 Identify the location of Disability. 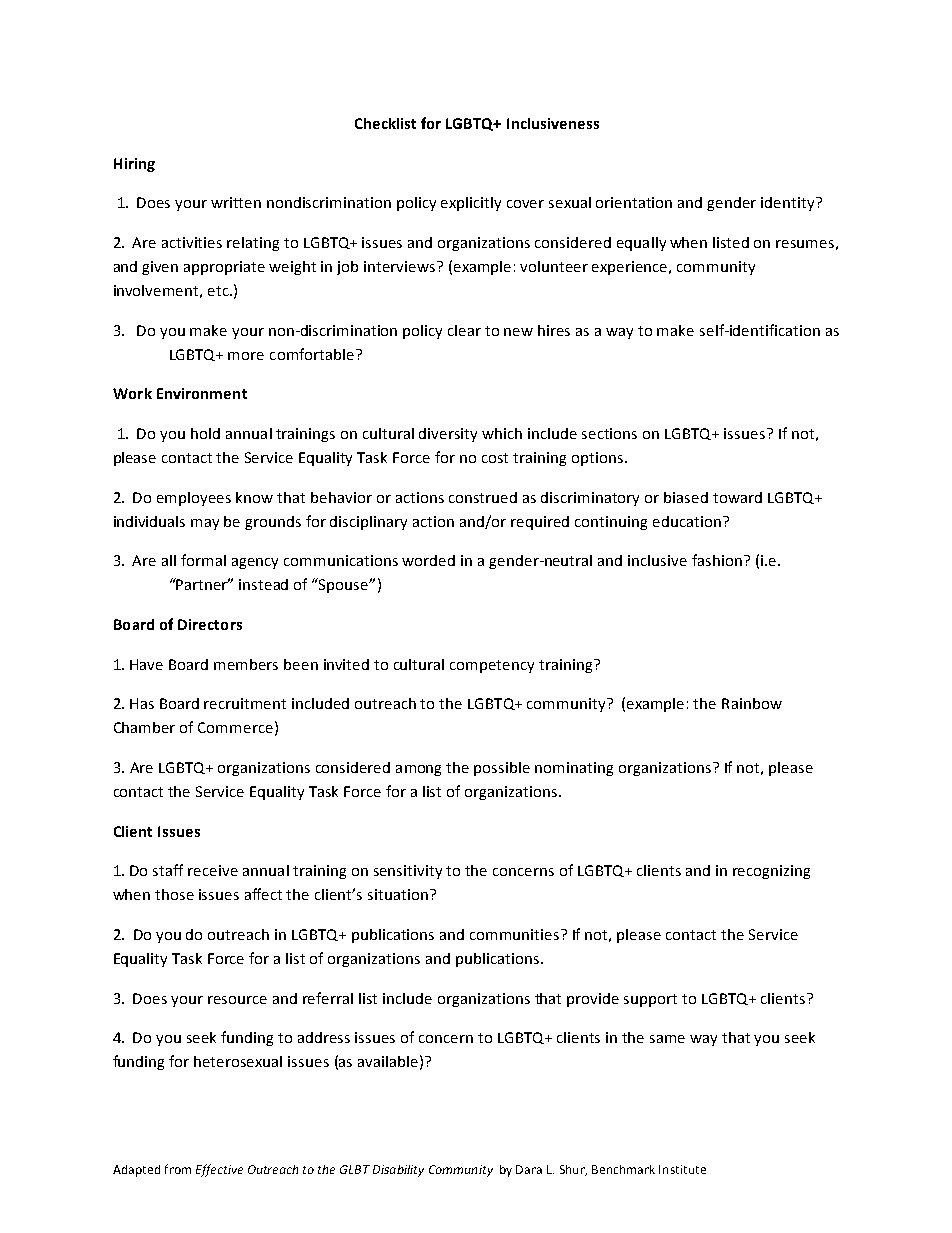
(398, 1171).
